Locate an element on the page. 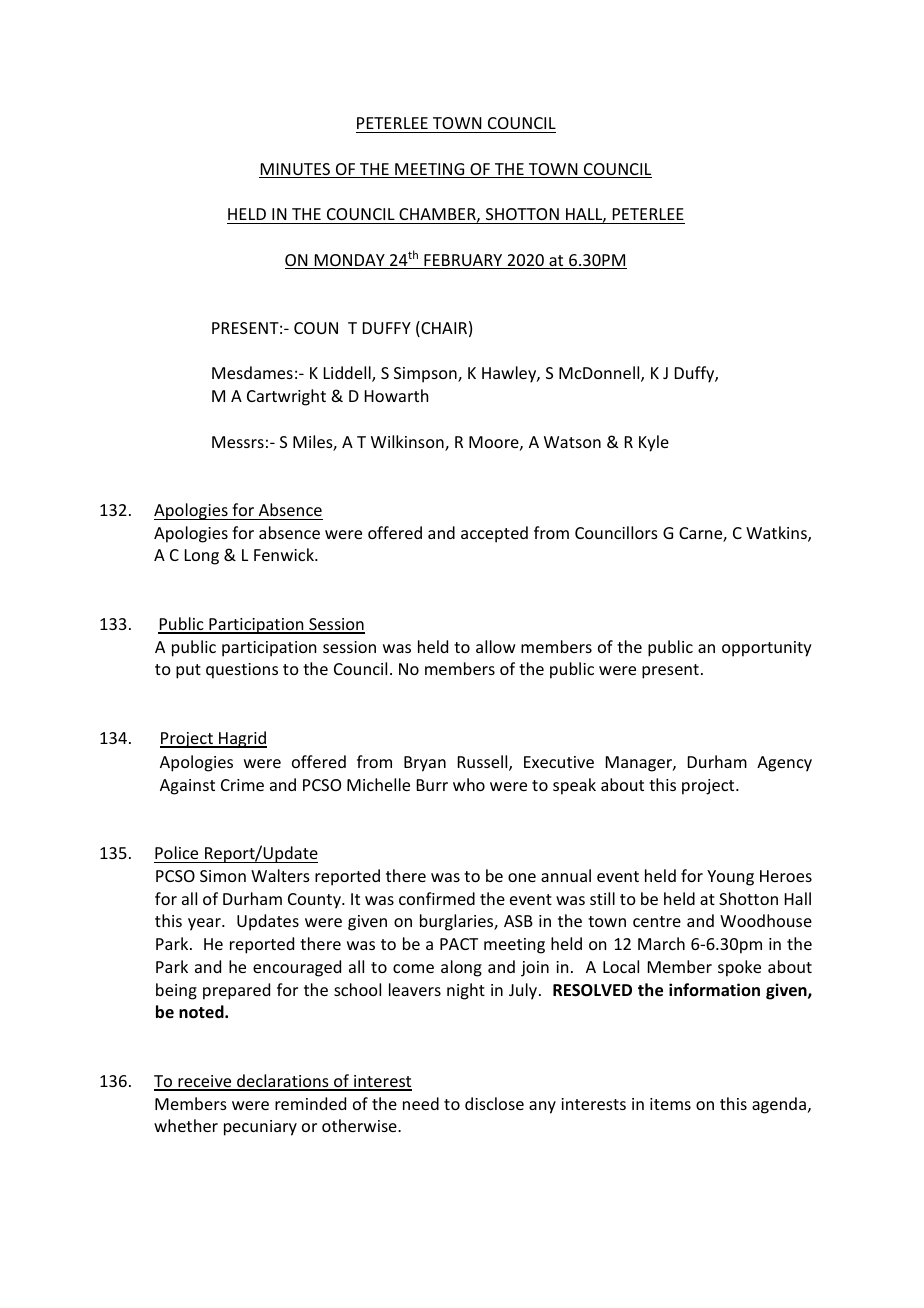 The height and width of the document is (1308, 924). items is located at coordinates (670, 1104).
